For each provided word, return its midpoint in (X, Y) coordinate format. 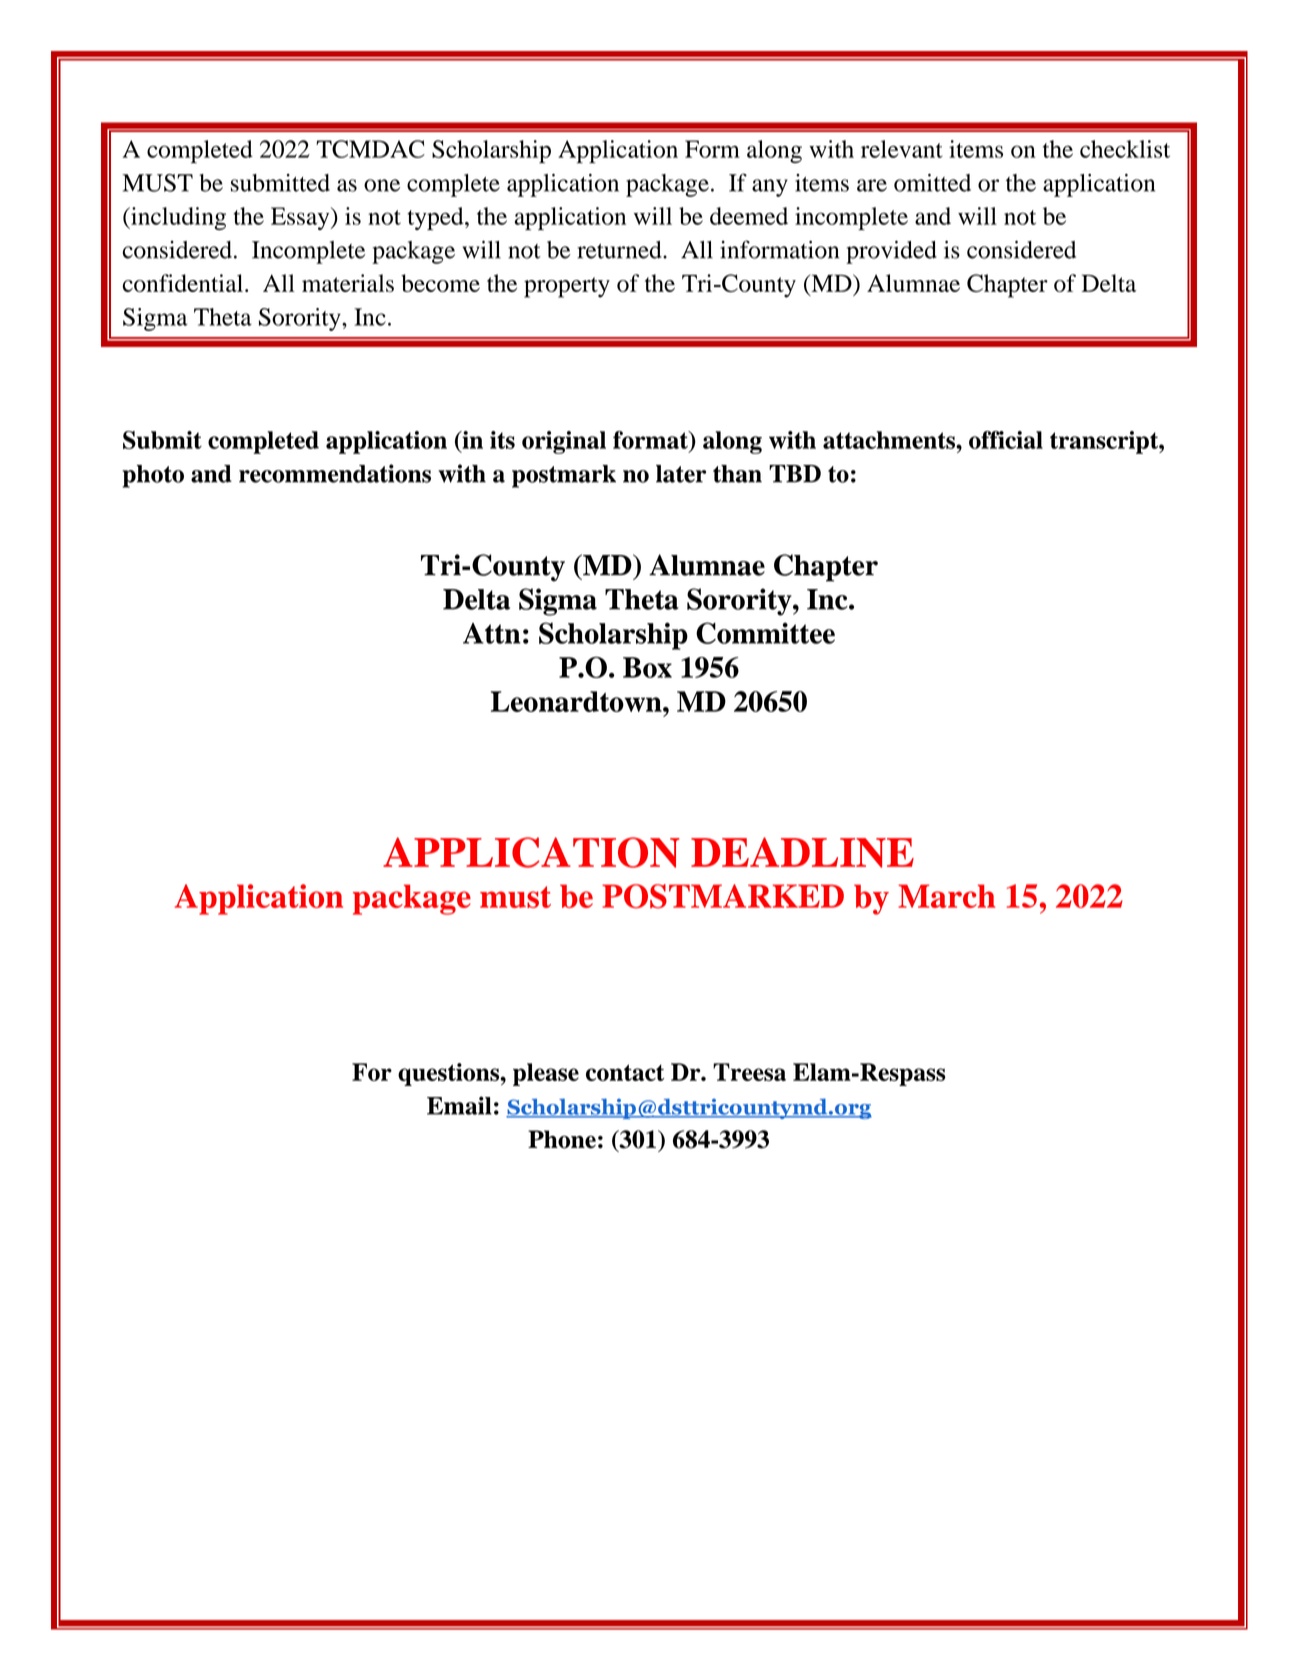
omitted (932, 183)
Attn (492, 633)
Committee (765, 633)
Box (647, 667)
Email (459, 1105)
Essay (301, 218)
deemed (749, 216)
